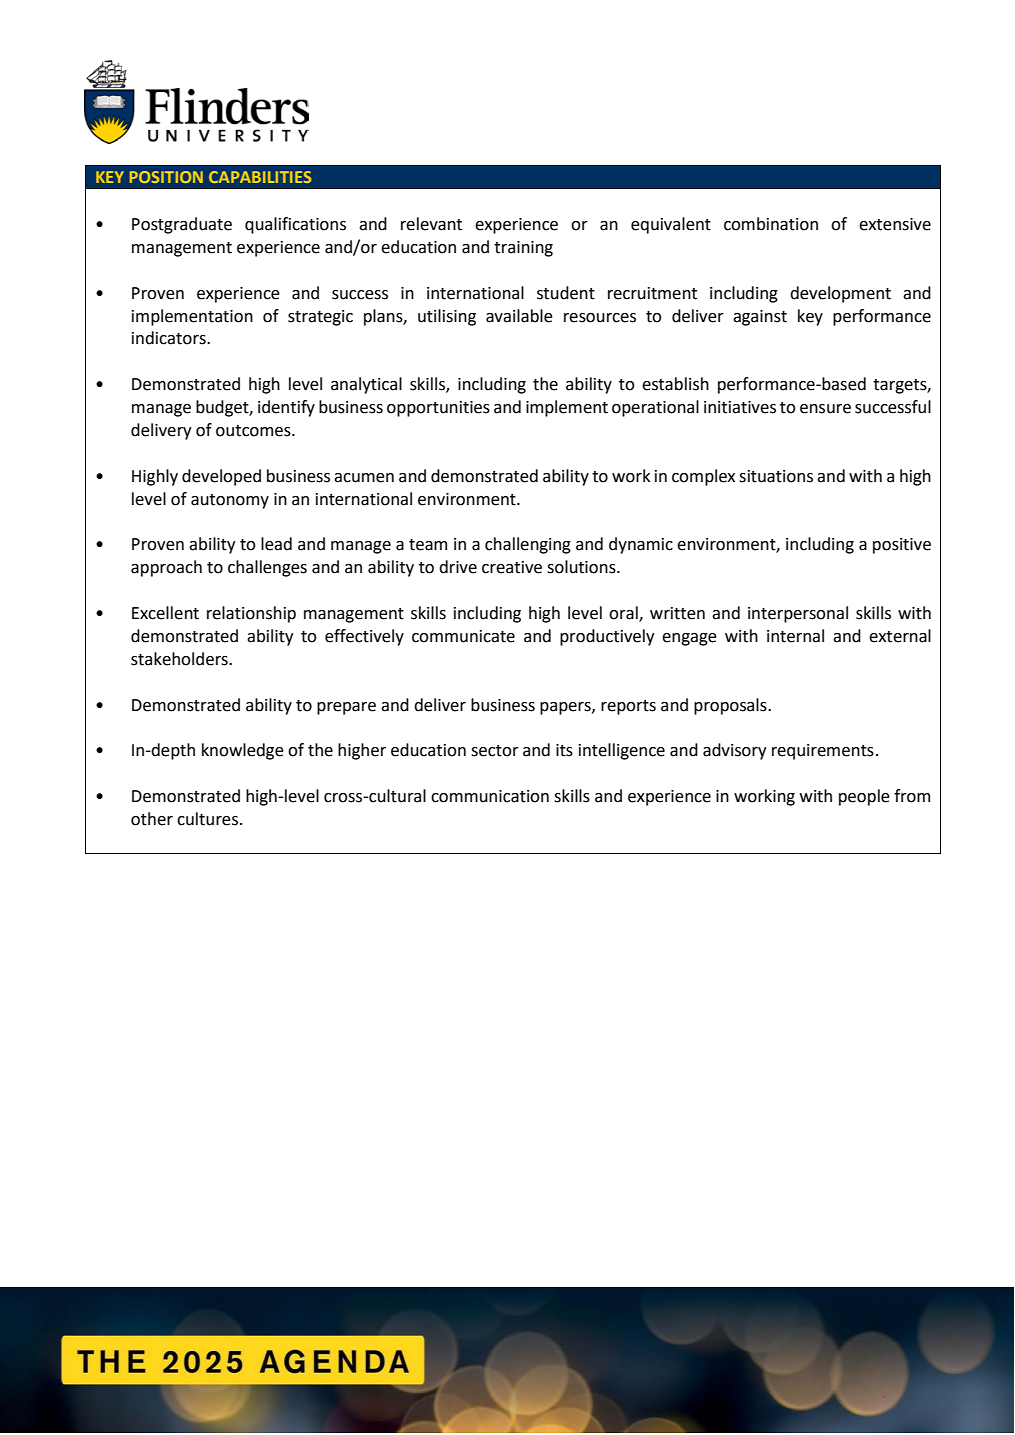 Image resolution: width=1015 pixels, height=1435 pixels. Describe the element at coordinates (207, 819) in the document. I see `cultures` at that location.
